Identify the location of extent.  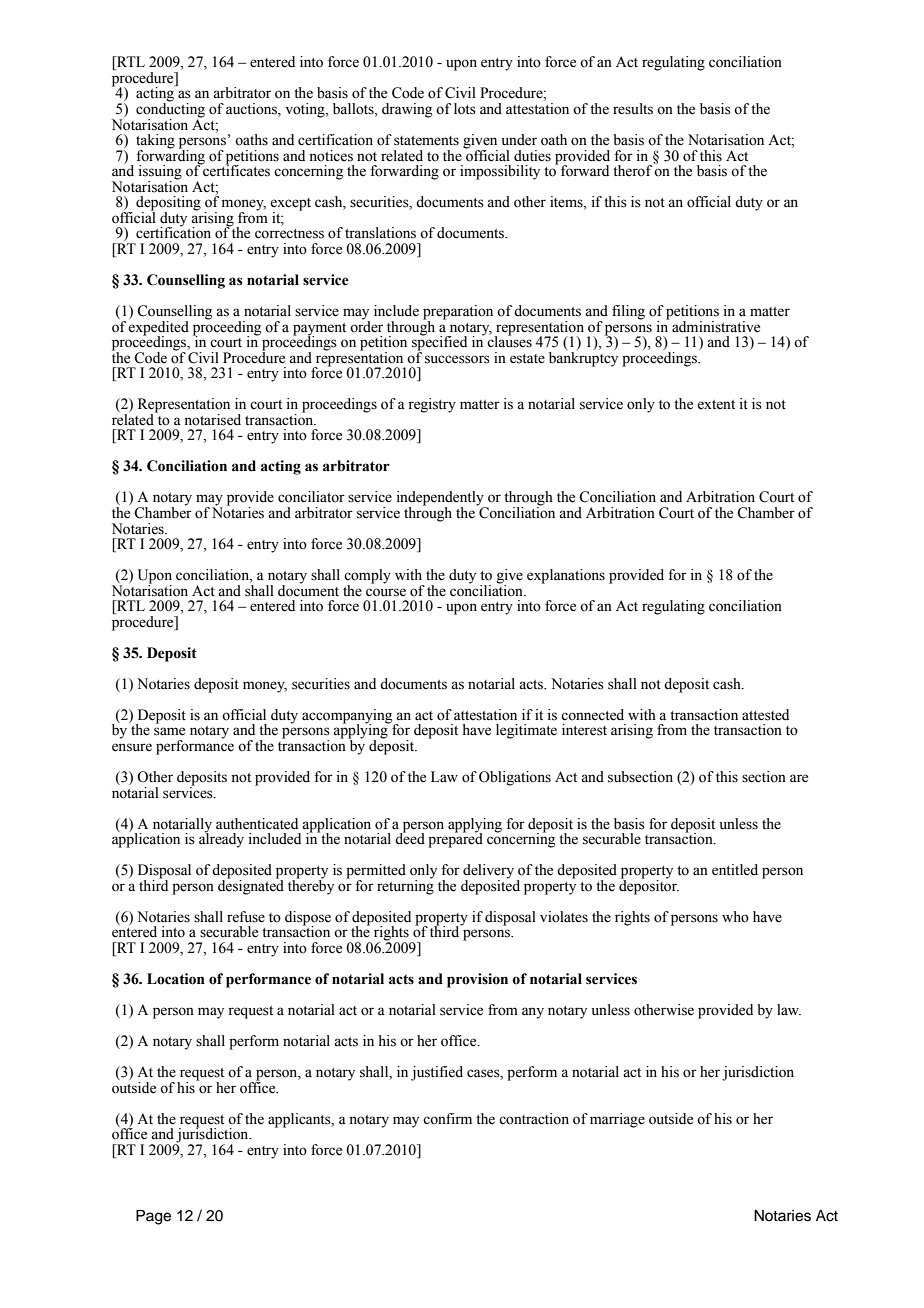
(716, 405).
